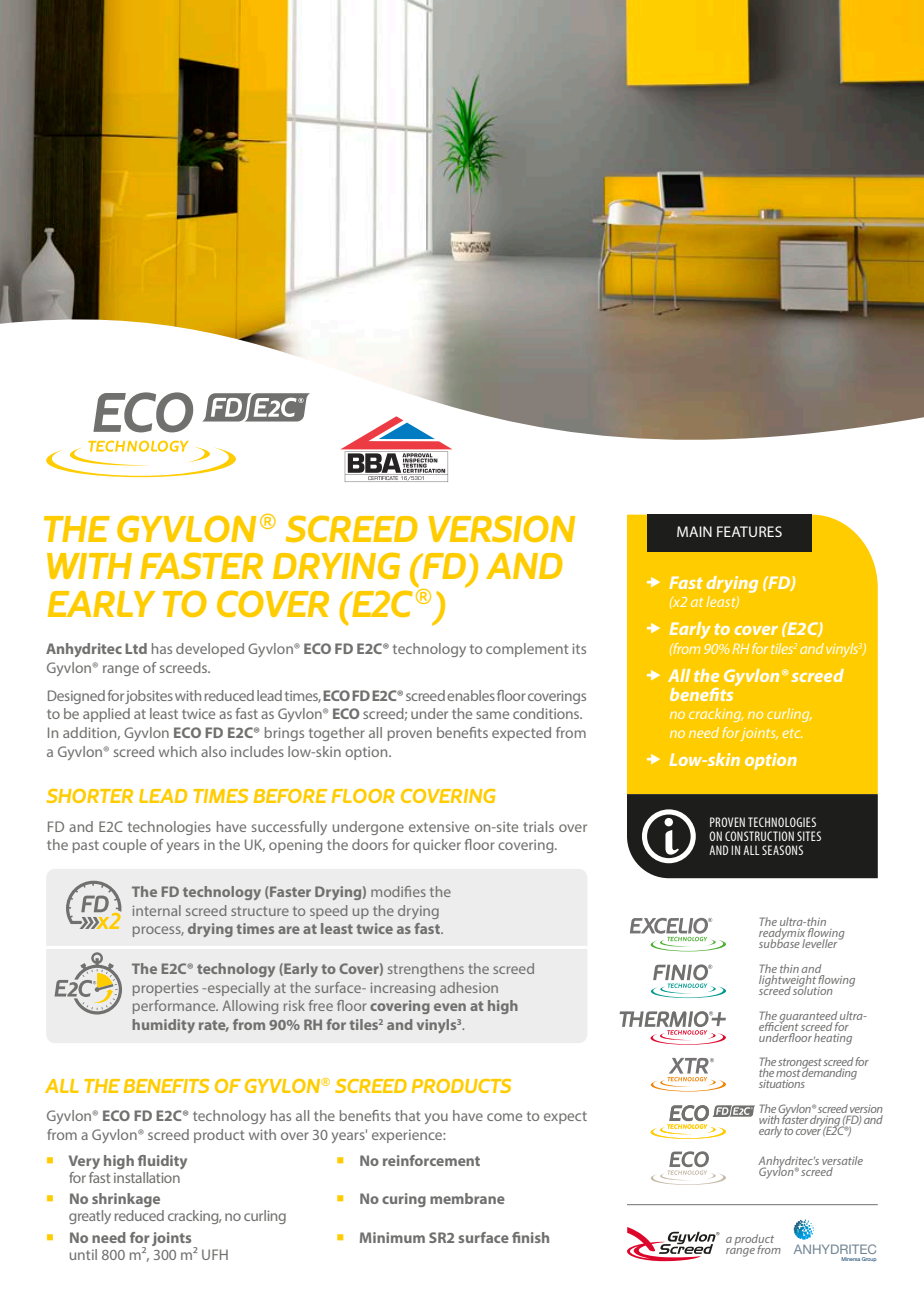 The image size is (924, 1308). What do you see at coordinates (471, 695) in the screenshot?
I see `enables` at bounding box center [471, 695].
